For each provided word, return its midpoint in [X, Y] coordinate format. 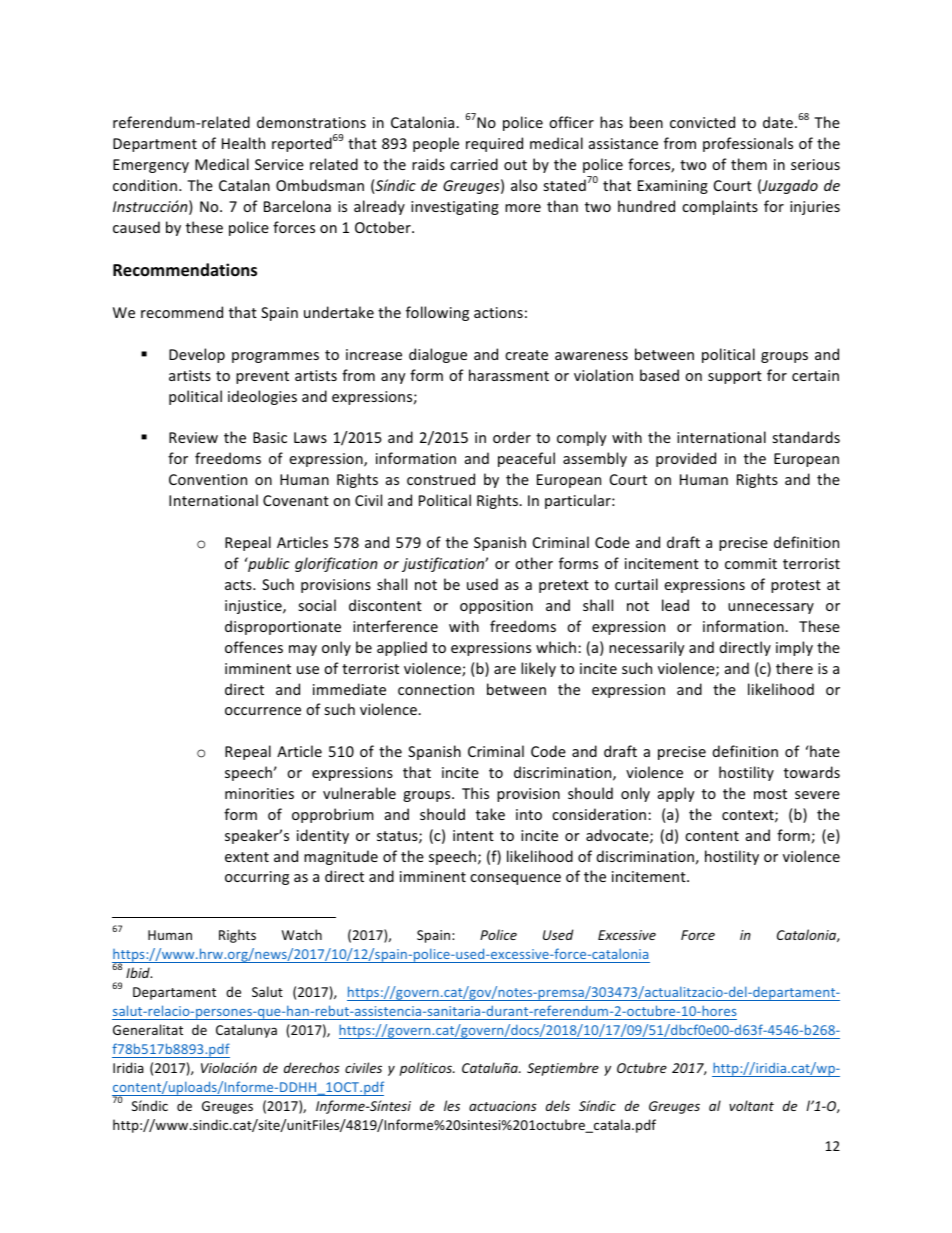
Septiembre [563, 1069]
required [494, 144]
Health [243, 143]
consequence [515, 879]
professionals [748, 144]
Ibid [139, 972]
